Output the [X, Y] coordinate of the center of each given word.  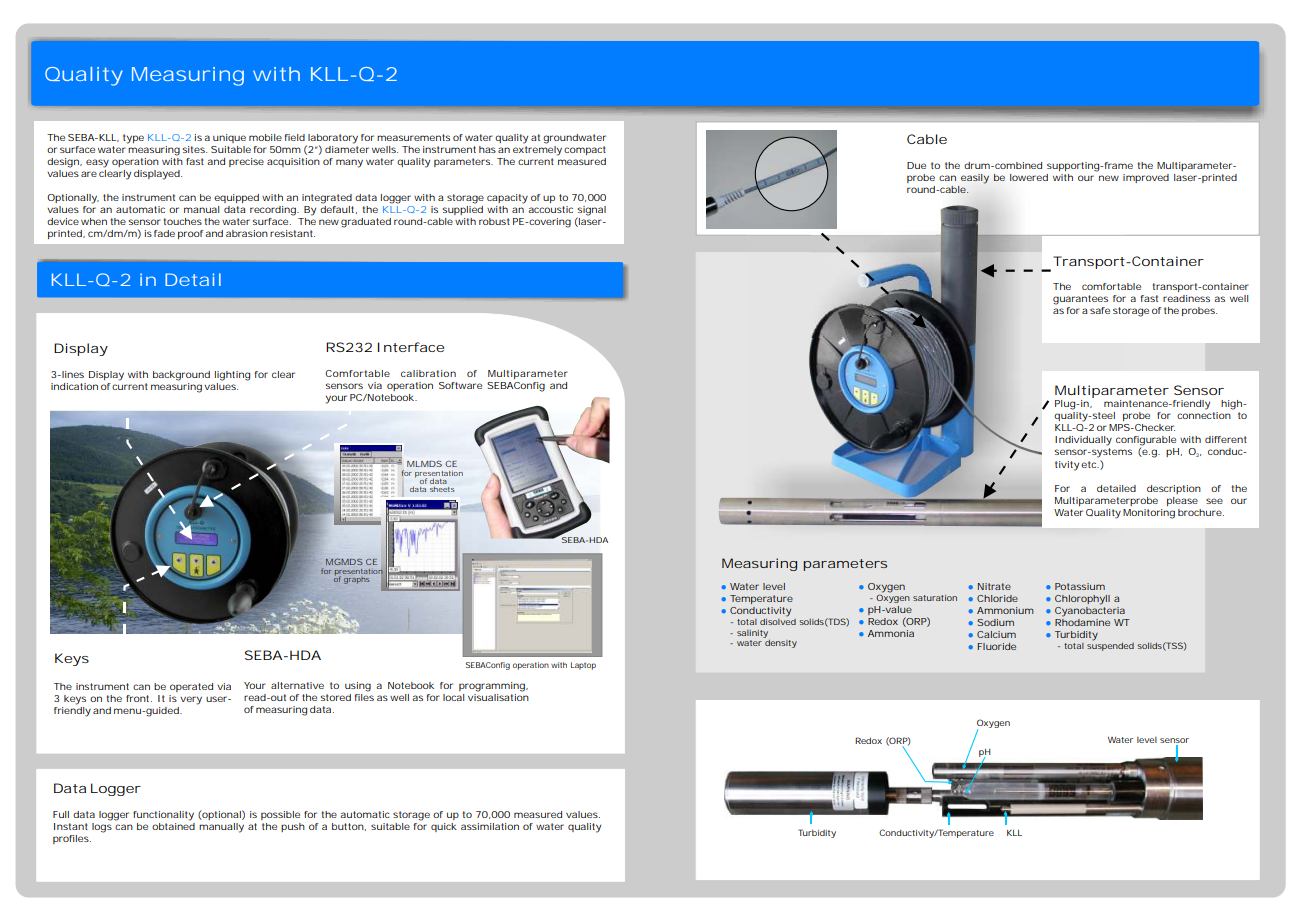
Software [460, 385]
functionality [163, 816]
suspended [1110, 645]
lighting [232, 376]
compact [585, 150]
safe [1100, 310]
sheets [442, 489]
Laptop [583, 666]
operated [191, 687]
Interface [411, 347]
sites [195, 149]
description [1174, 489]
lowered [1029, 177]
